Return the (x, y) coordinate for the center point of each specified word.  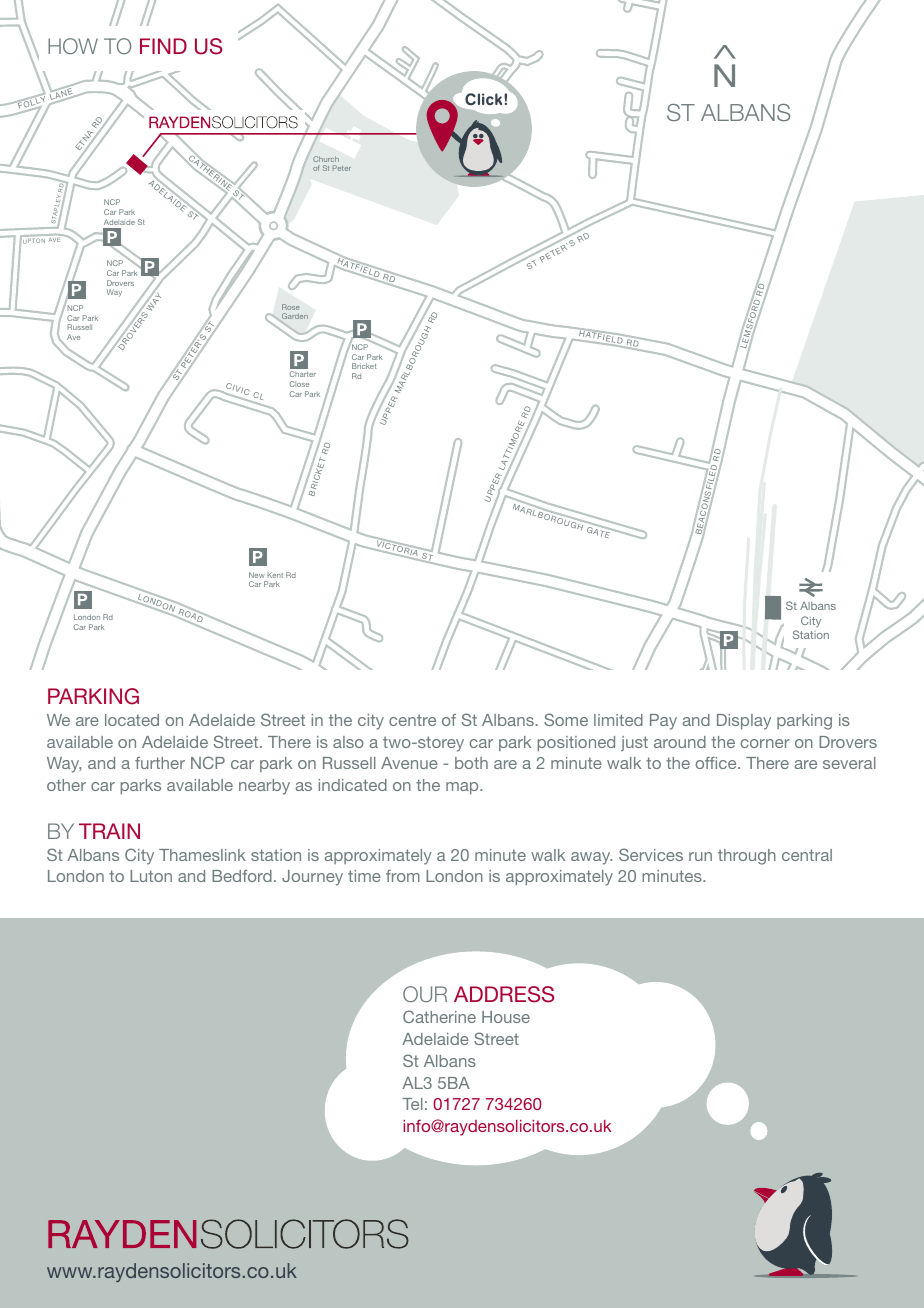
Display (744, 722)
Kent (275, 575)
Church (326, 159)
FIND (163, 46)
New (257, 575)
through (747, 857)
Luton (151, 876)
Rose (291, 307)
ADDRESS (504, 994)
